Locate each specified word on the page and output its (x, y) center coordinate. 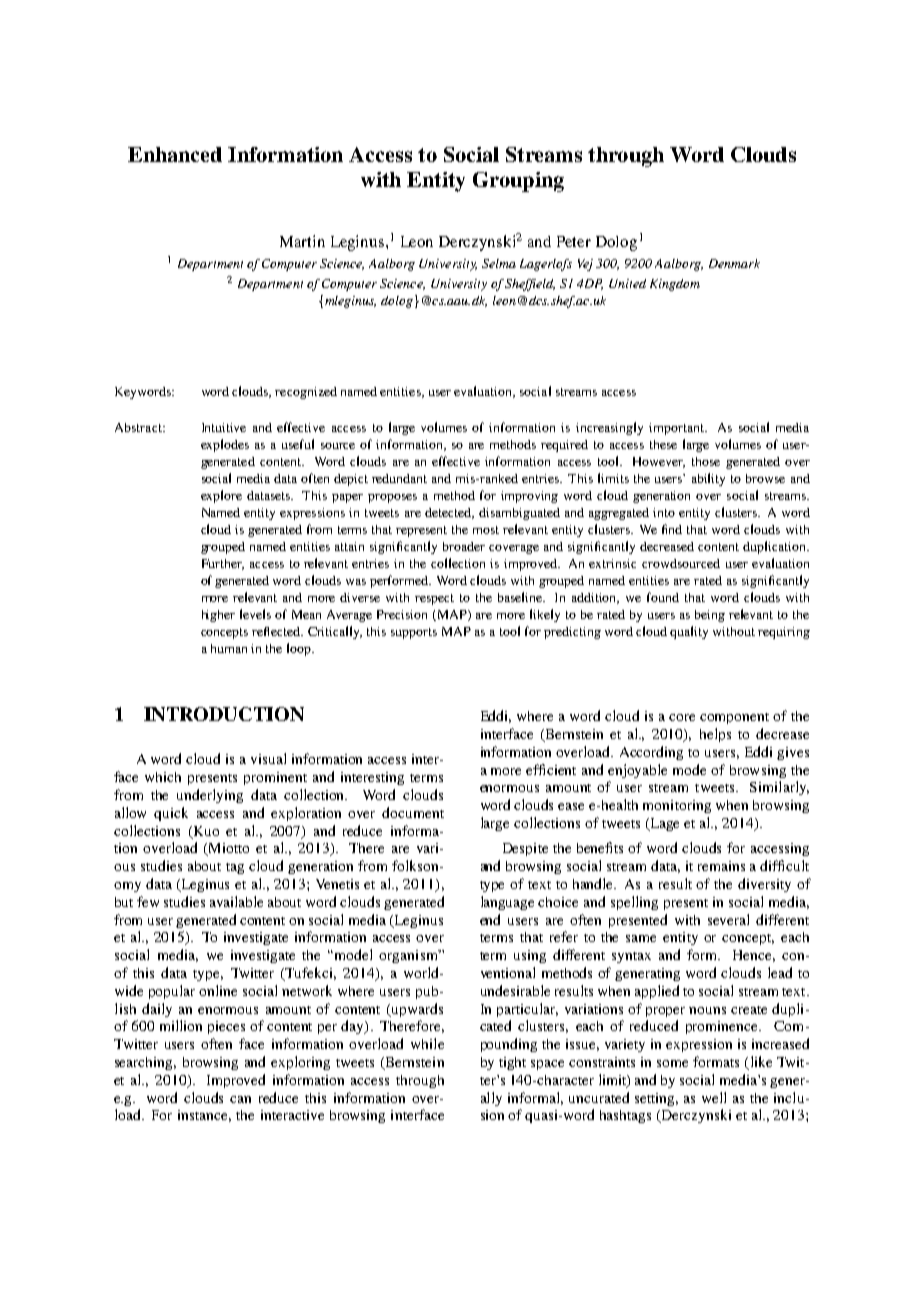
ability (708, 479)
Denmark (734, 263)
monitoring (677, 806)
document (413, 812)
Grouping (518, 182)
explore (221, 496)
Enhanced (175, 154)
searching (145, 1063)
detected (449, 513)
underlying (210, 796)
